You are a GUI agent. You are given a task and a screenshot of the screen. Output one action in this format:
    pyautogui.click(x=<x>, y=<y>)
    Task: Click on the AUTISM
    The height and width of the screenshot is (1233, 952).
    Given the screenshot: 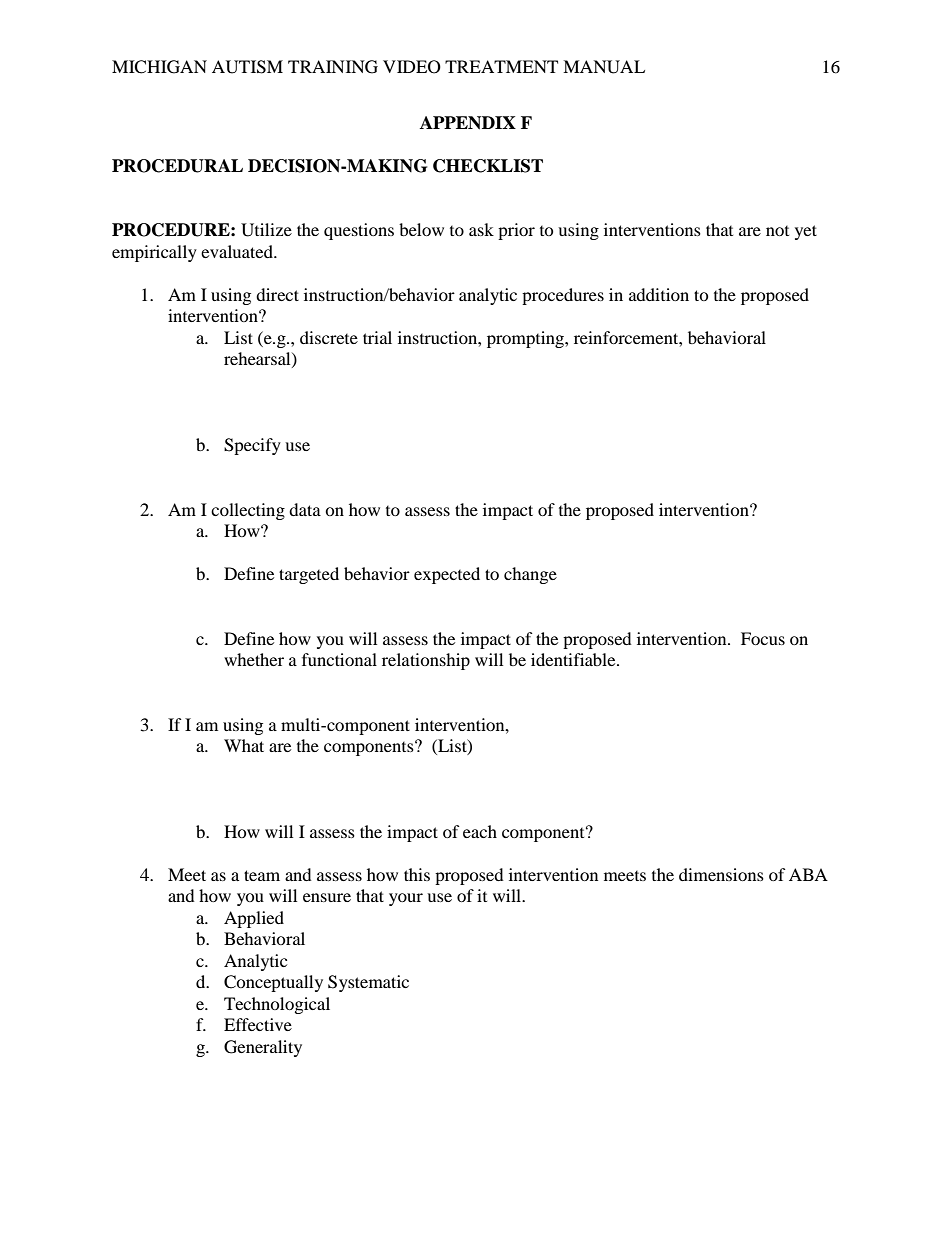 What is the action you would take?
    pyautogui.click(x=247, y=67)
